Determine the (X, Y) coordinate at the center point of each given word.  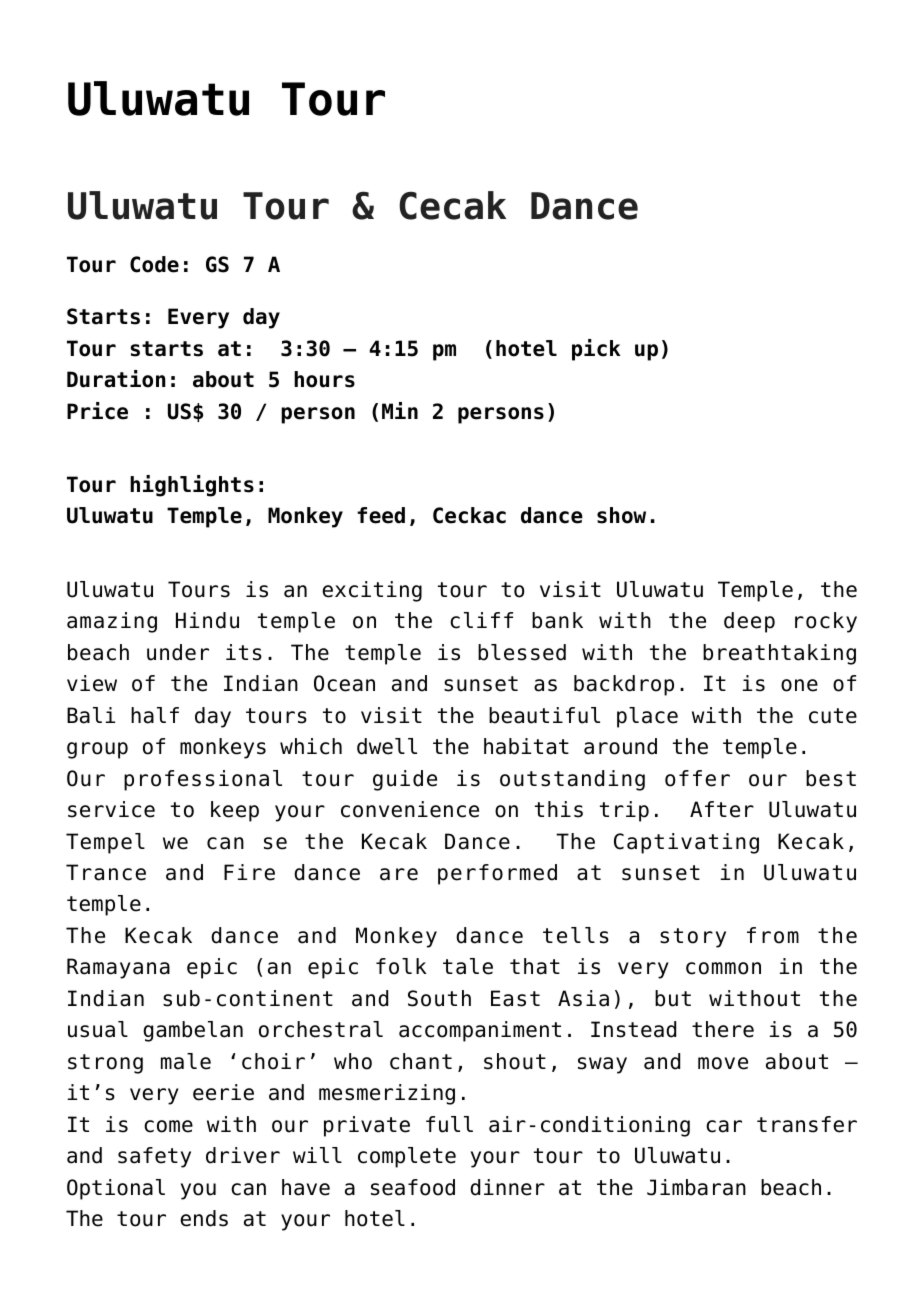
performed (497, 874)
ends (204, 1218)
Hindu (207, 620)
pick (596, 350)
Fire (249, 872)
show (621, 515)
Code (154, 264)
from (773, 935)
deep (749, 622)
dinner (507, 1187)
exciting (372, 591)
